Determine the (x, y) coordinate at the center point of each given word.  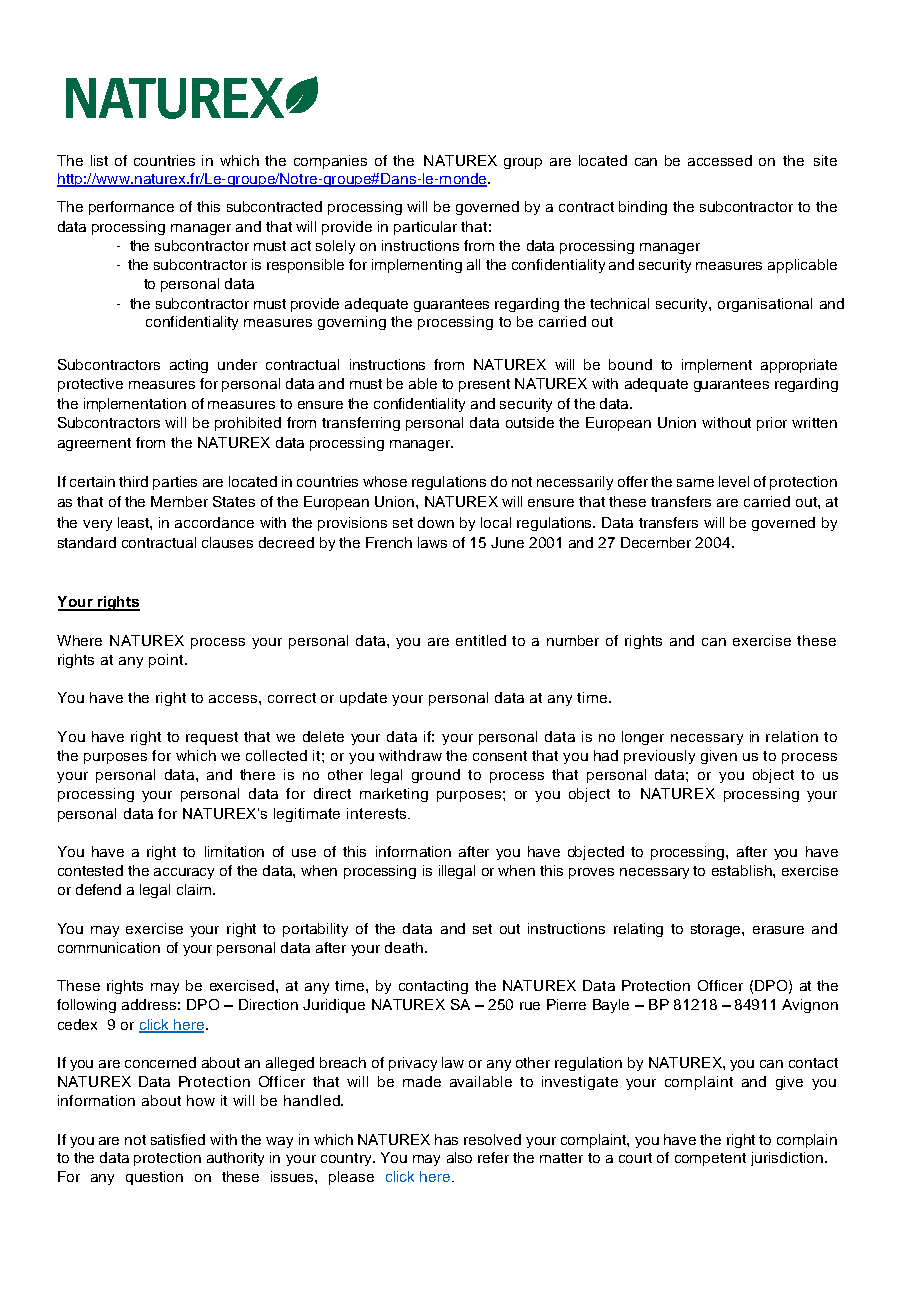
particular (425, 228)
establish (743, 870)
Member (179, 501)
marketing (394, 795)
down (436, 522)
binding (643, 208)
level (734, 481)
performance (131, 208)
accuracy (184, 873)
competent (710, 1159)
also (459, 1157)
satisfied (178, 1139)
